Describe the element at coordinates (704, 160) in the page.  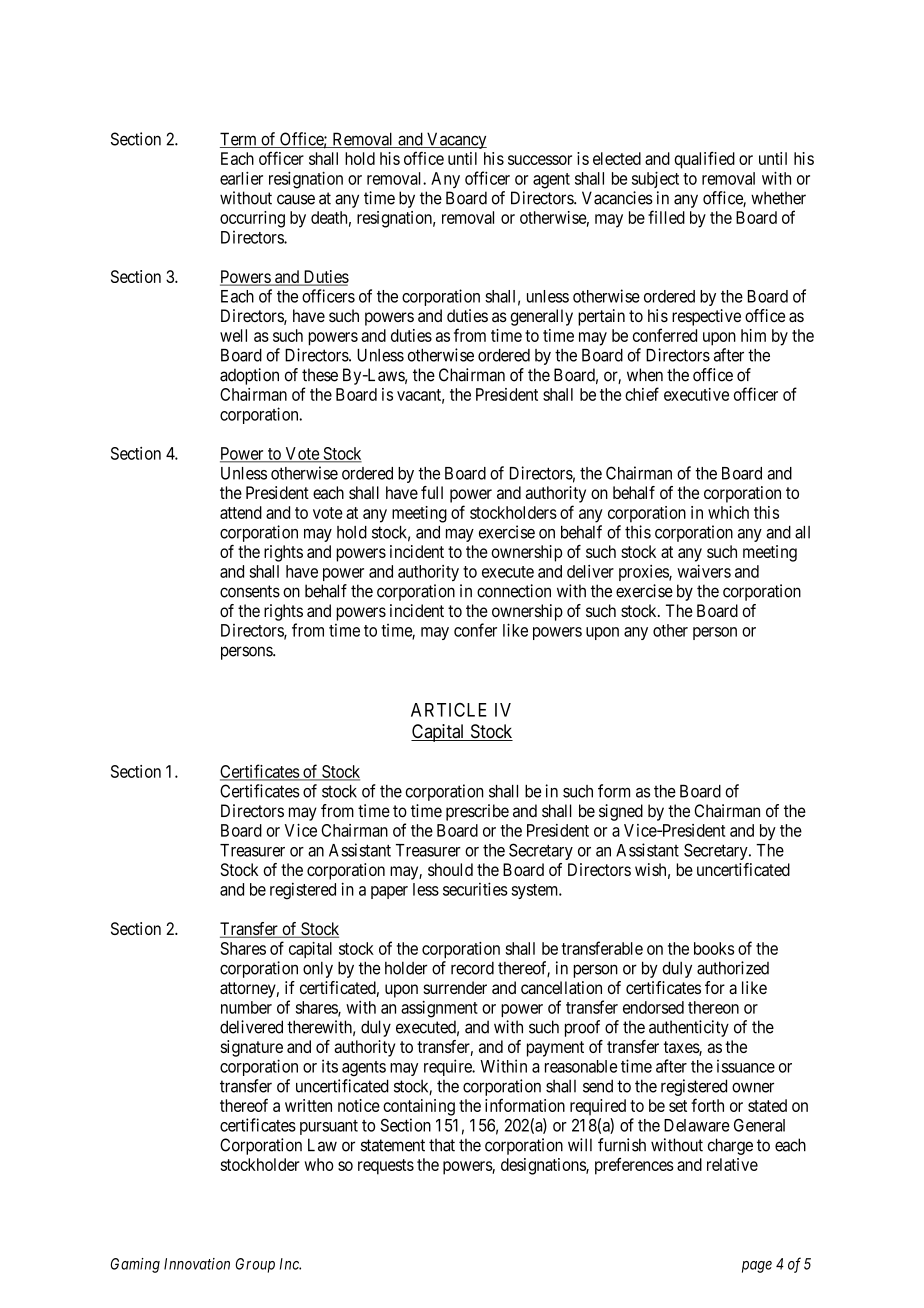
I see `qualified` at that location.
